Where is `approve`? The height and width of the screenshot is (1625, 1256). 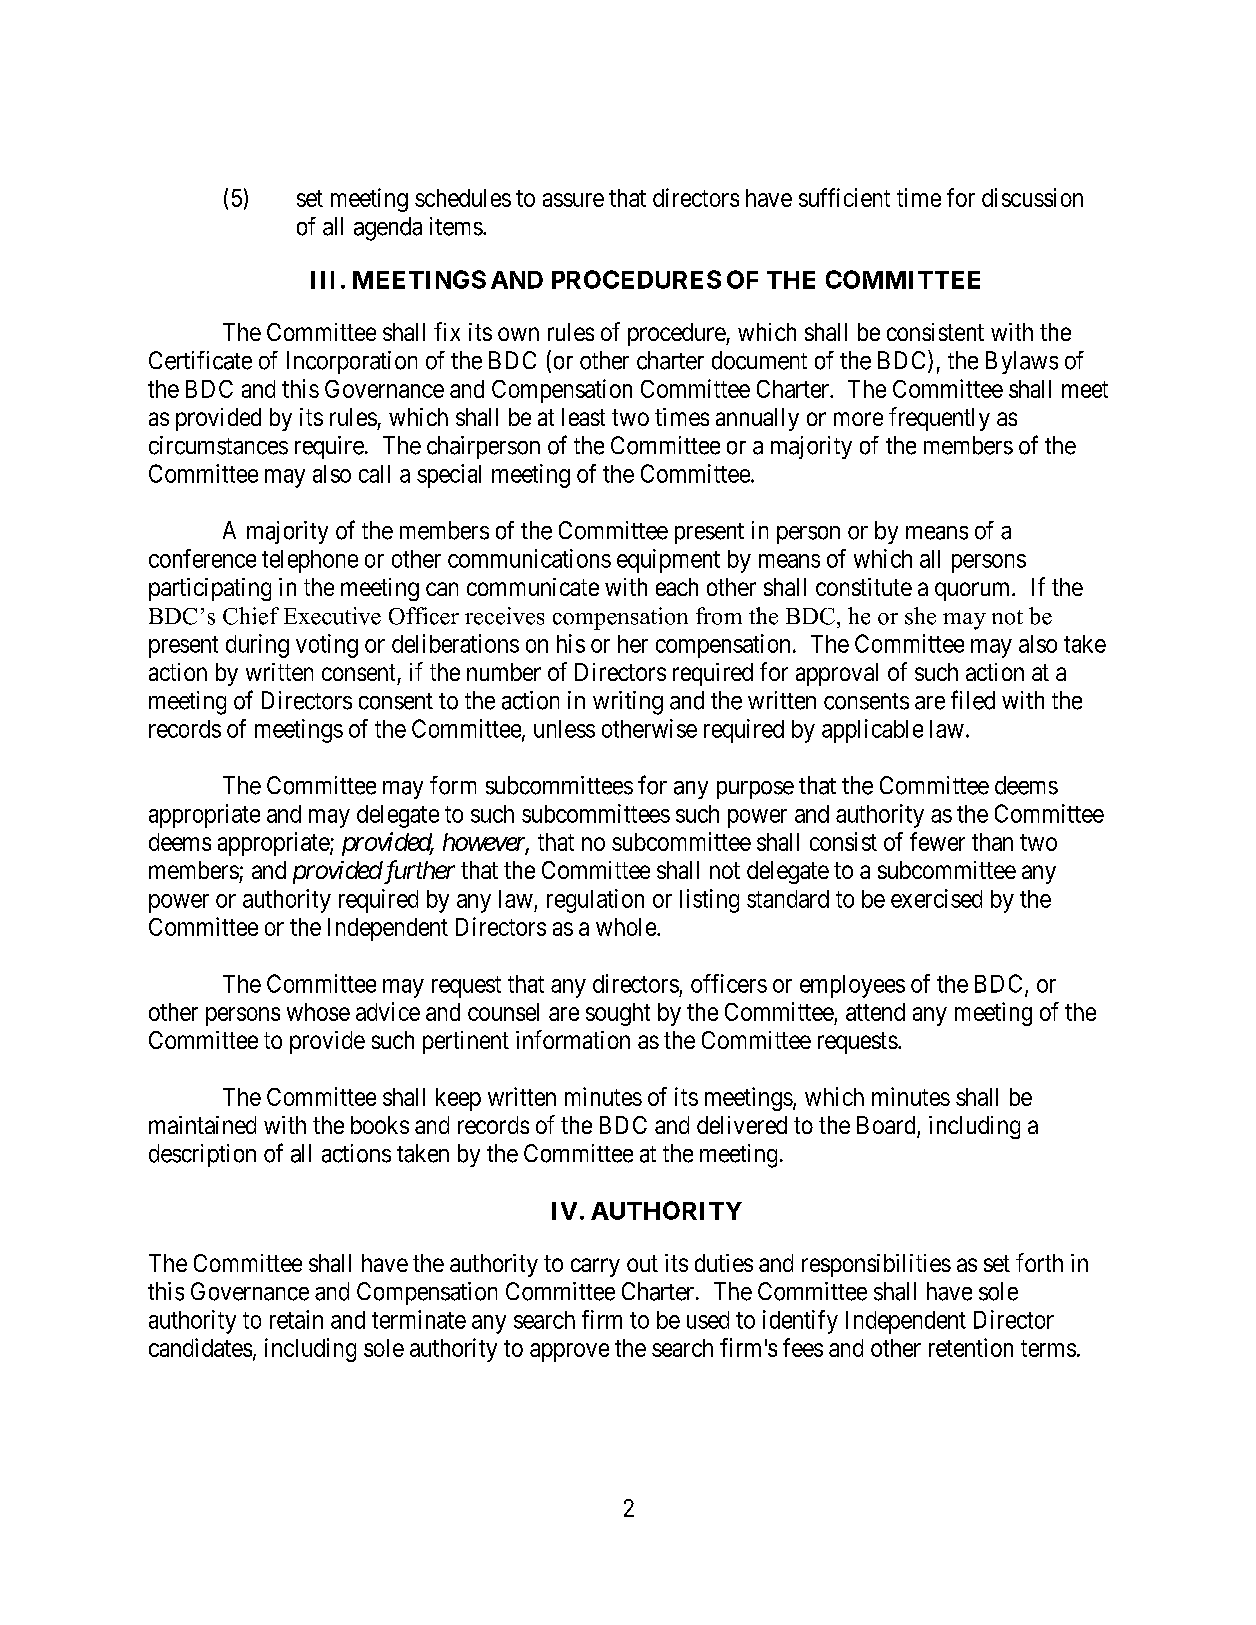 approve is located at coordinates (569, 1352).
